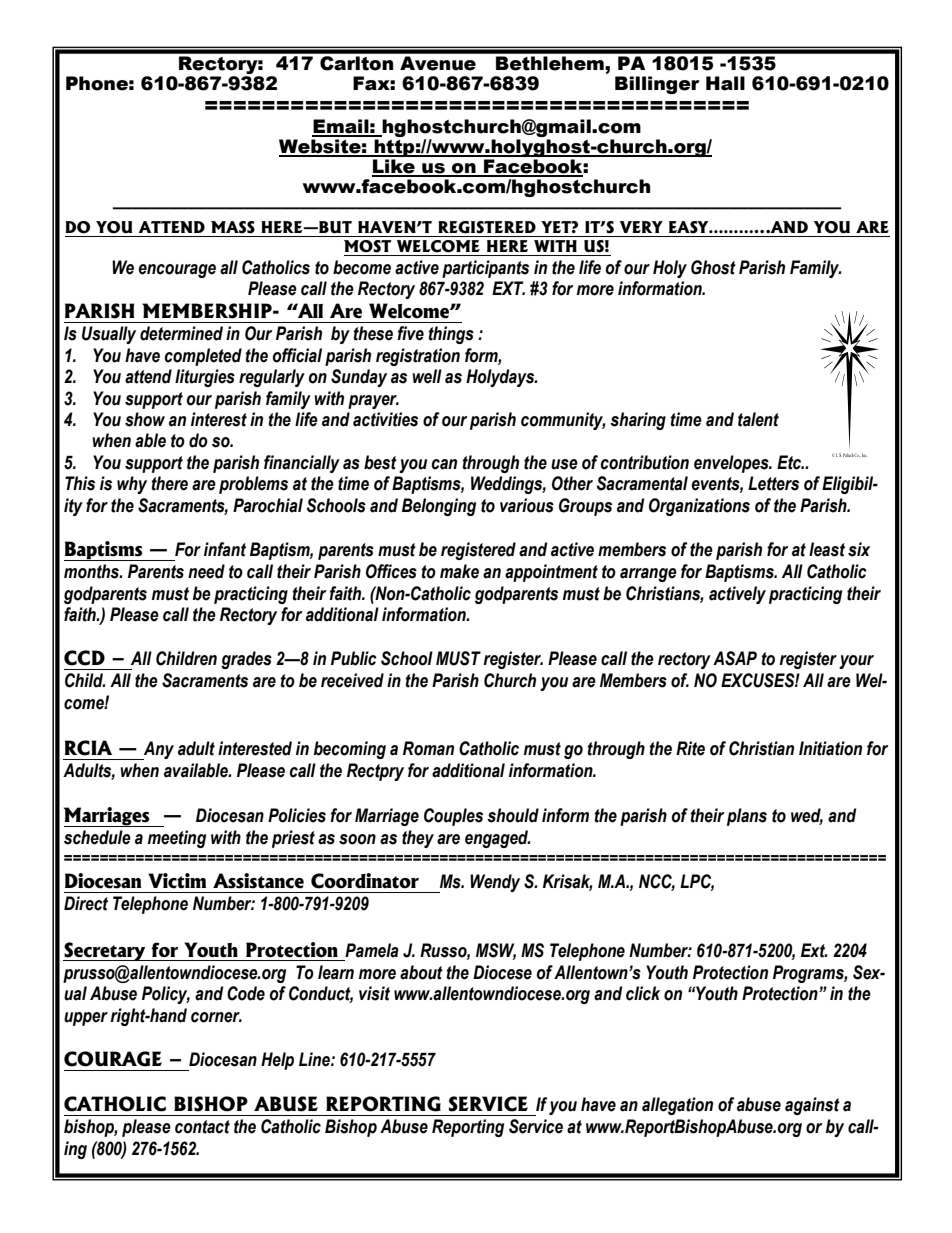 This image has height=1233, width=952. I want to click on against, so click(812, 1106).
